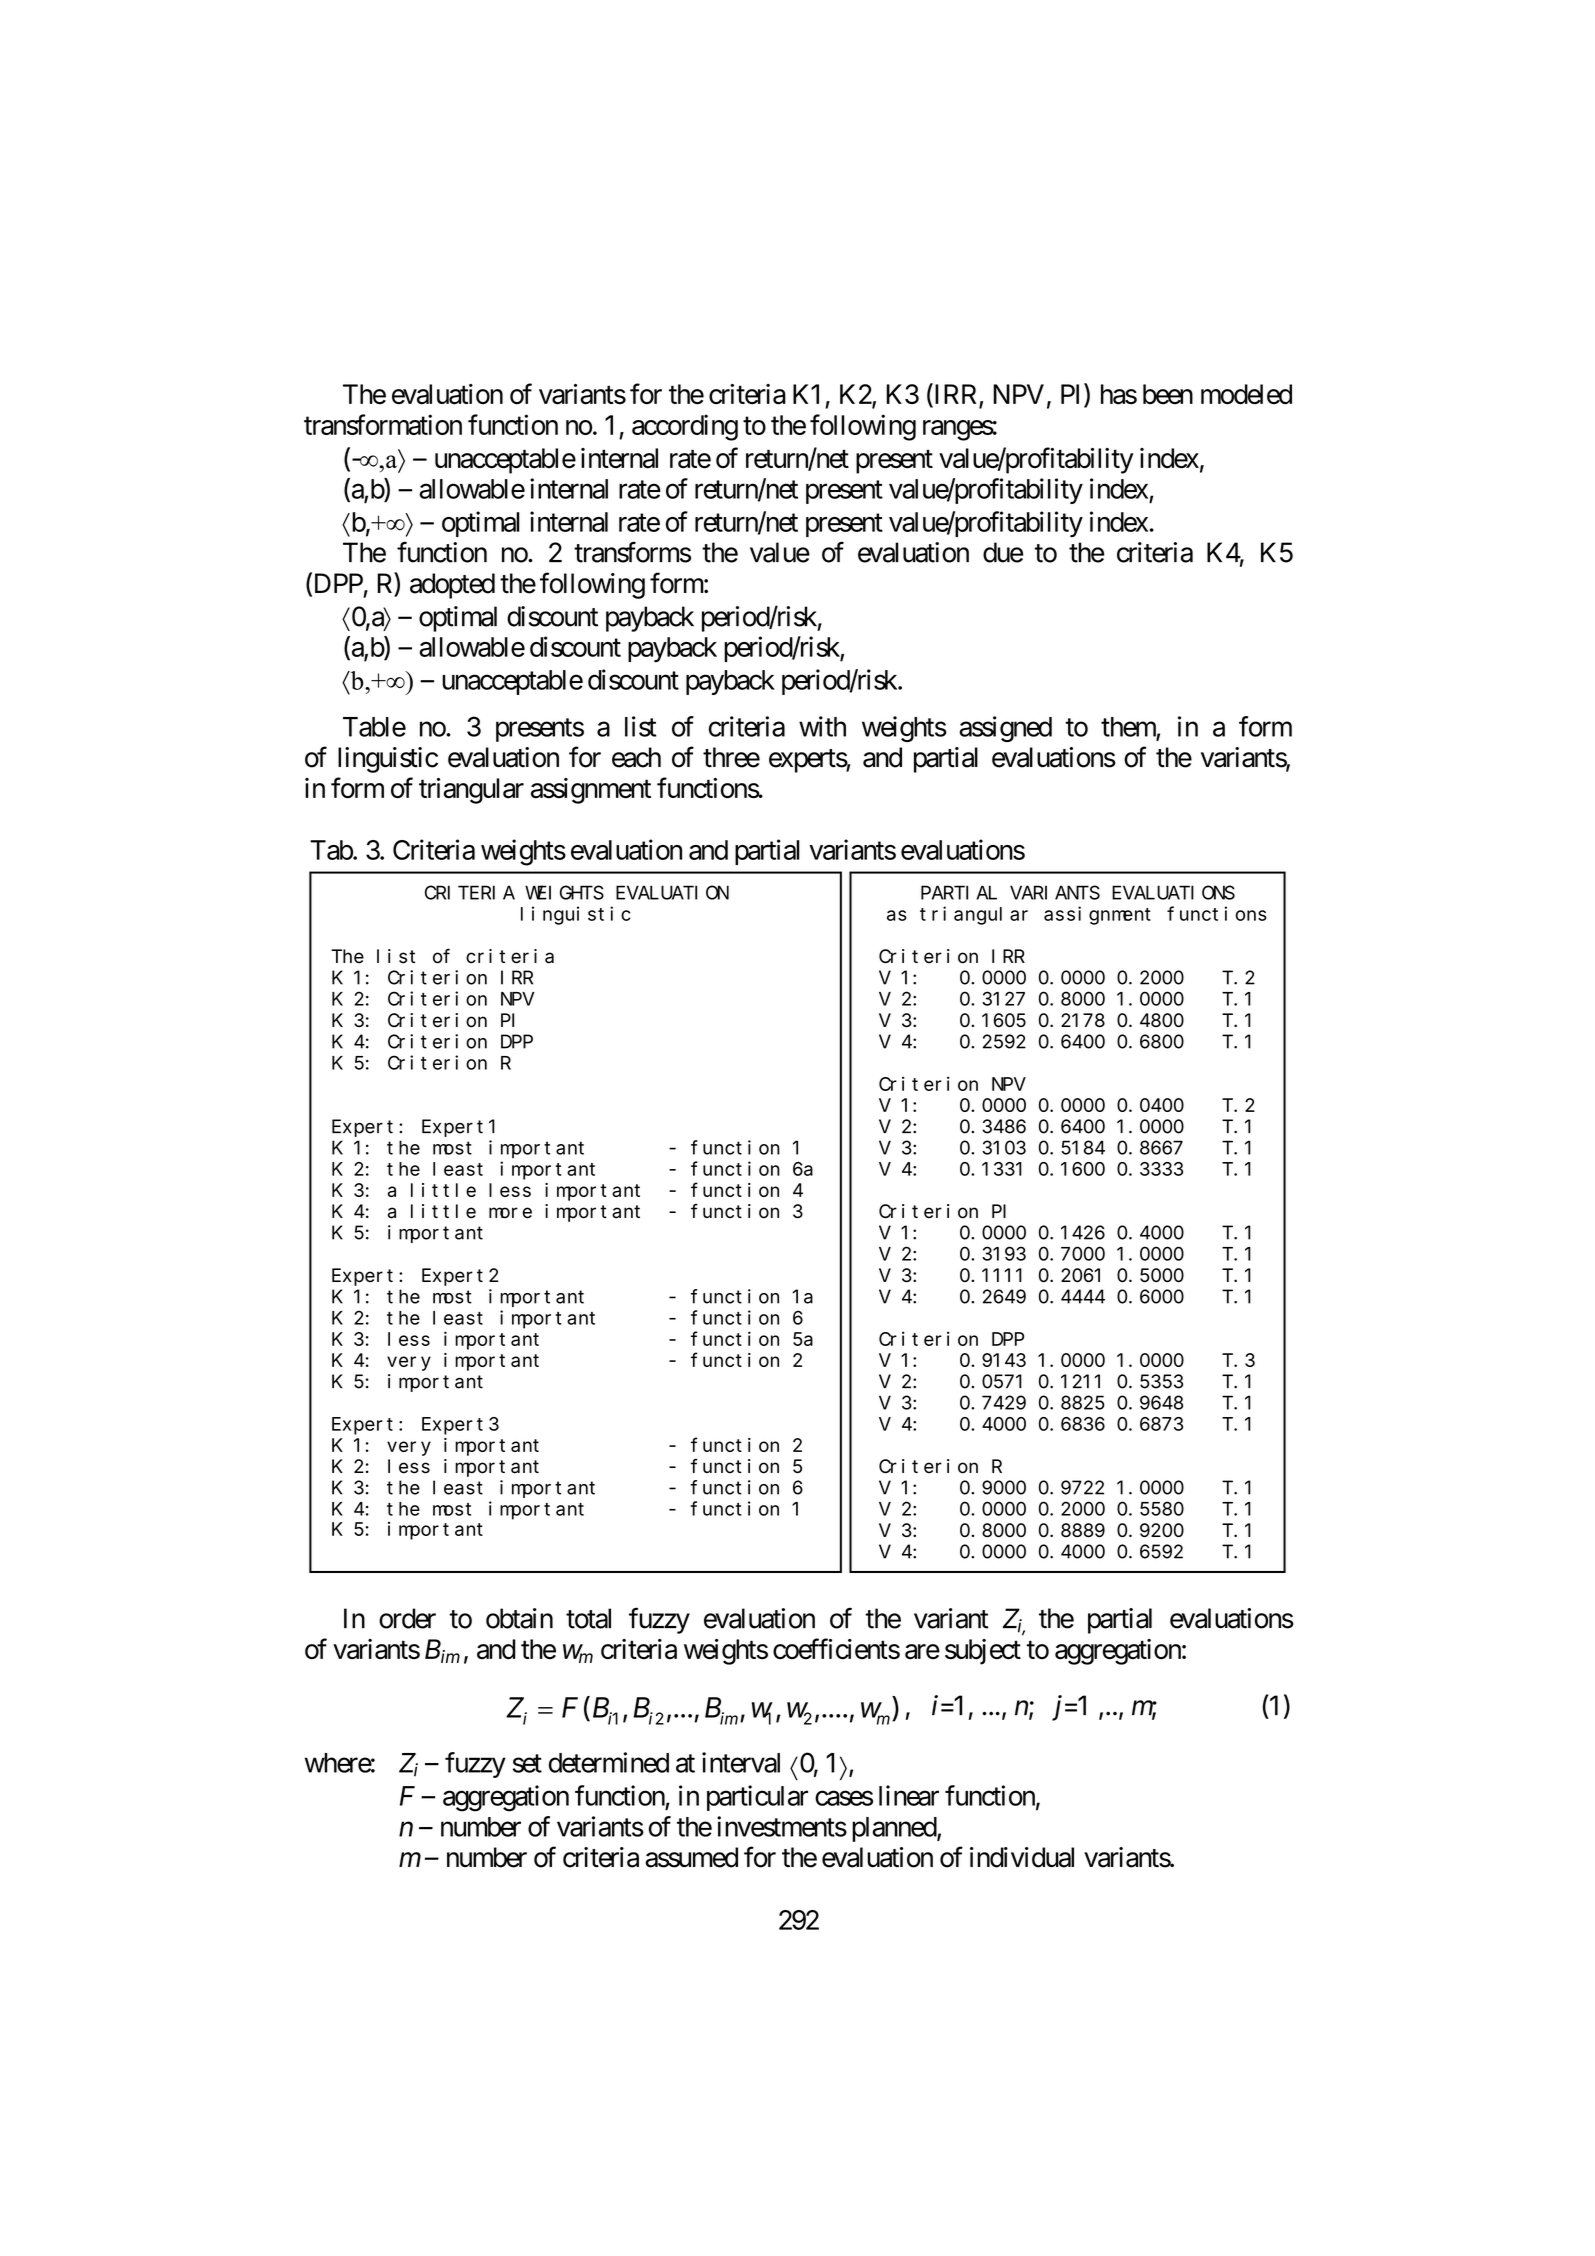 The width and height of the screenshot is (1595, 2256). I want to click on planned, so click(895, 1829).
